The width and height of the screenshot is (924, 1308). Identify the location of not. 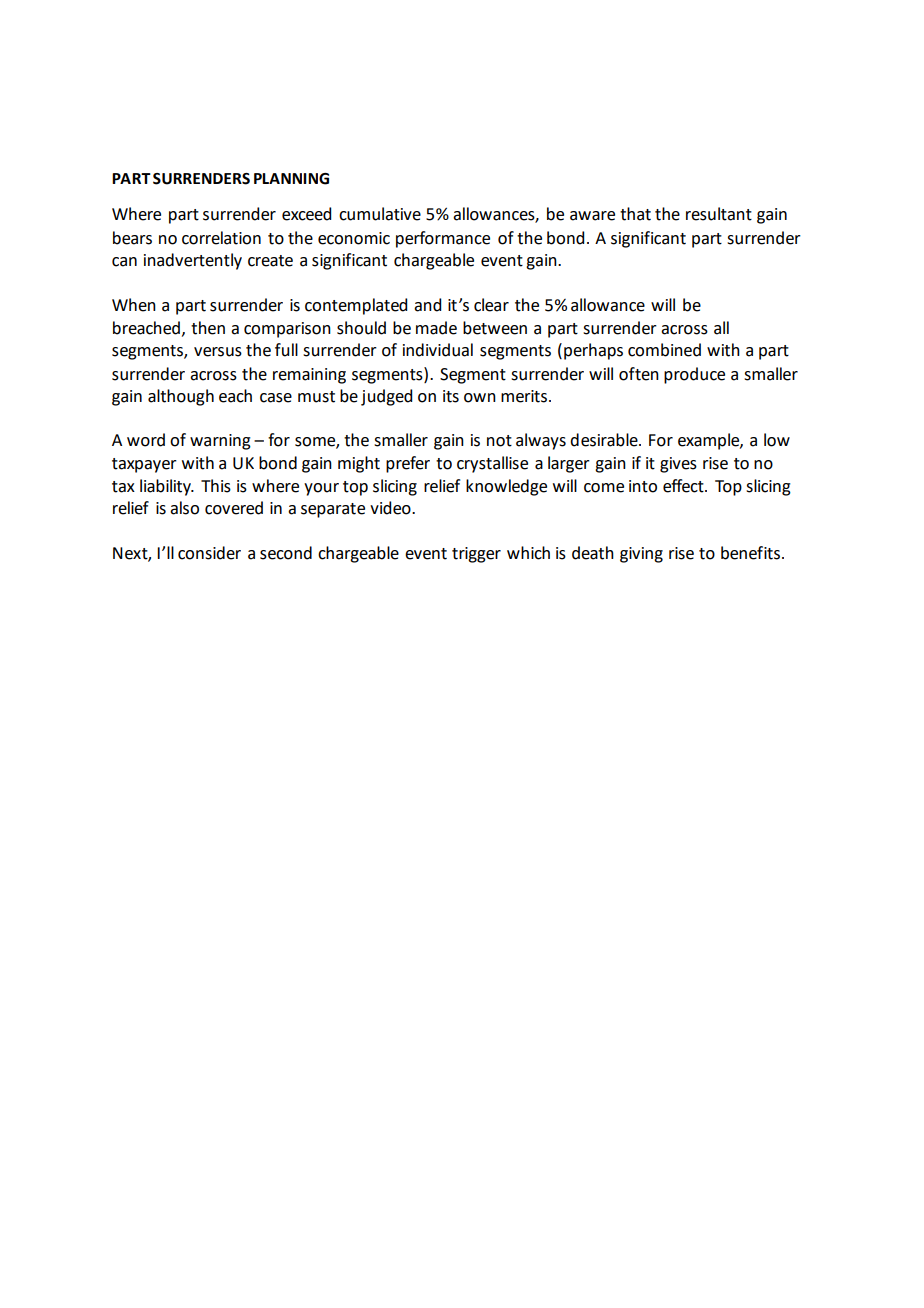
(499, 441).
